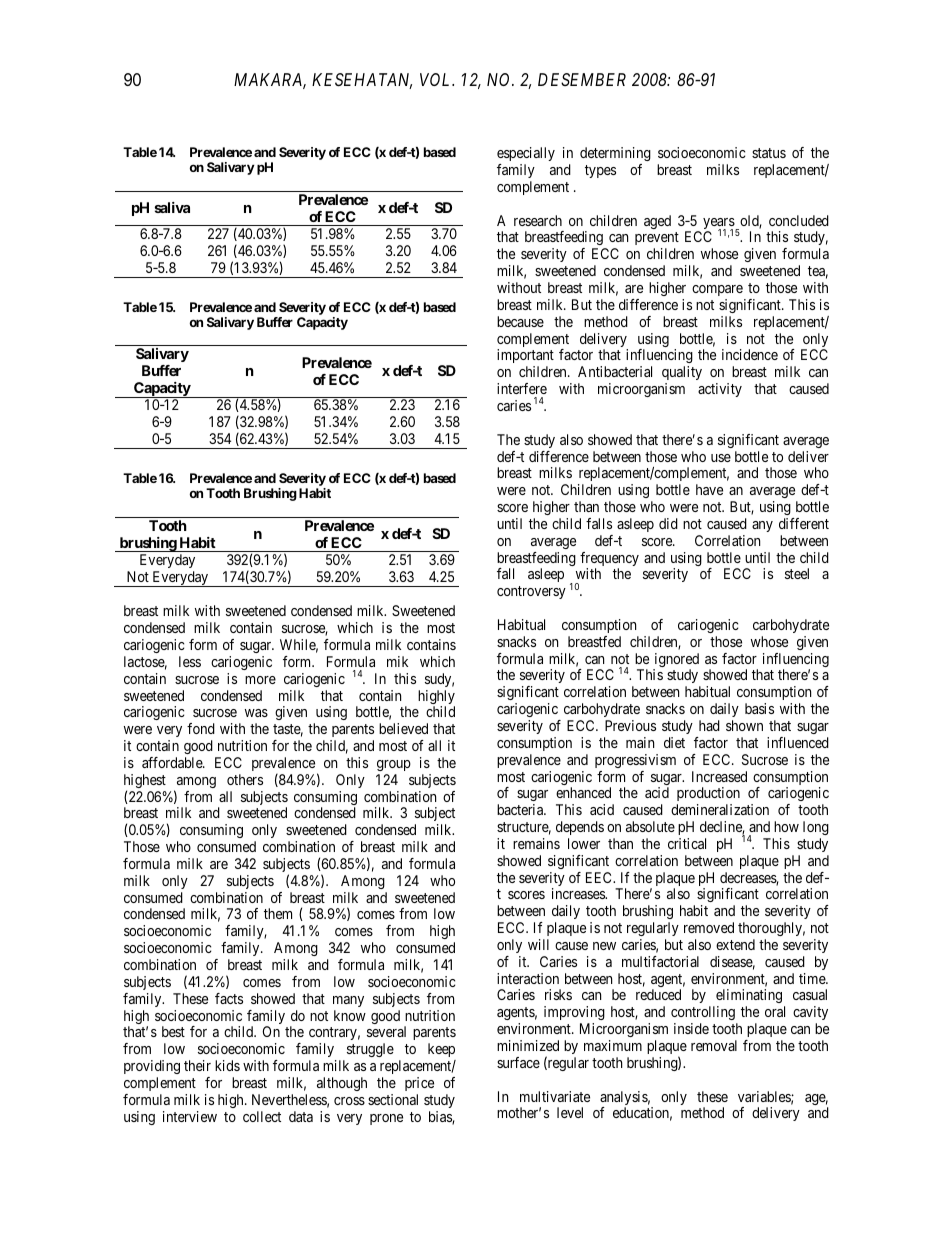 This image has height=1233, width=952. I want to click on kids, so click(227, 1065).
